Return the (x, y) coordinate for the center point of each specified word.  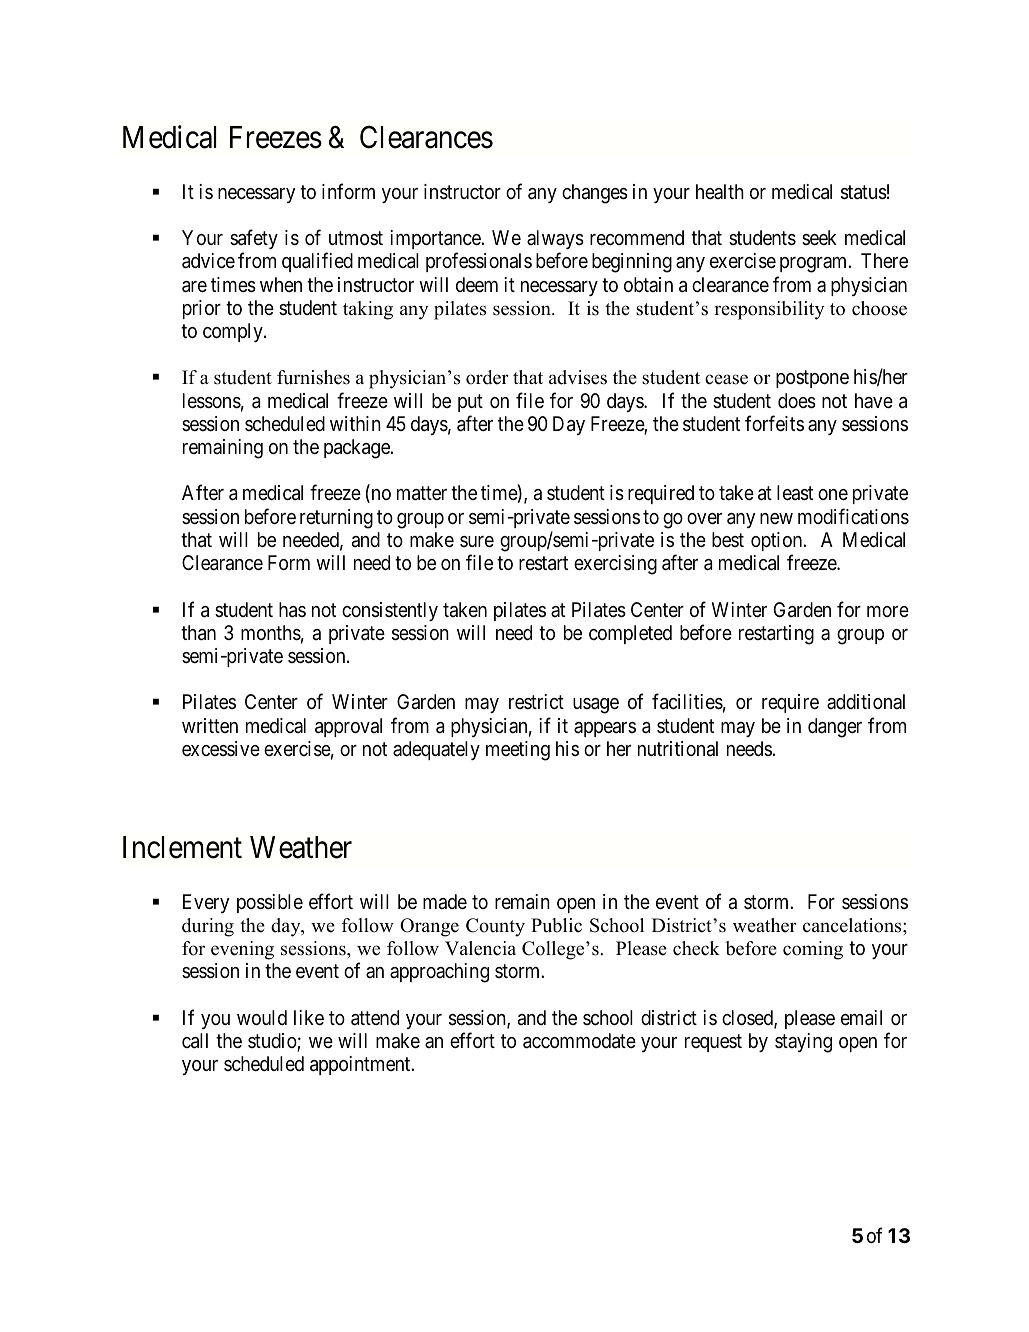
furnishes (313, 377)
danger (835, 728)
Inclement (182, 847)
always (555, 239)
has (292, 610)
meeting (518, 751)
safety (254, 239)
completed (630, 634)
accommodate (579, 1041)
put (470, 403)
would (262, 1017)
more (888, 611)
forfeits (774, 423)
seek (819, 237)
